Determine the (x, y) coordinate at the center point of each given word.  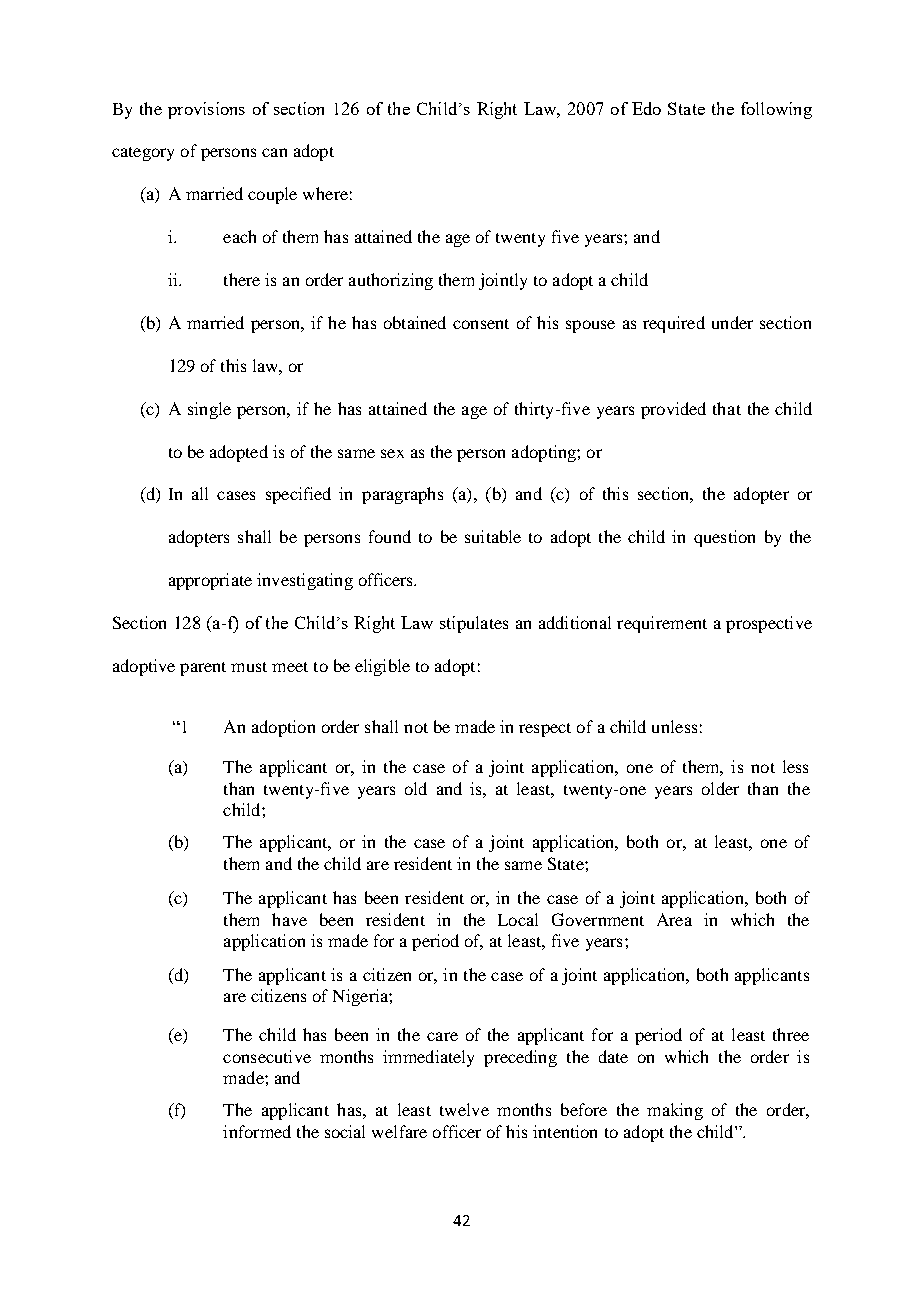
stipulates (474, 624)
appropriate (210, 581)
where (325, 193)
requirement (662, 624)
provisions (206, 110)
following (776, 110)
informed (257, 1131)
